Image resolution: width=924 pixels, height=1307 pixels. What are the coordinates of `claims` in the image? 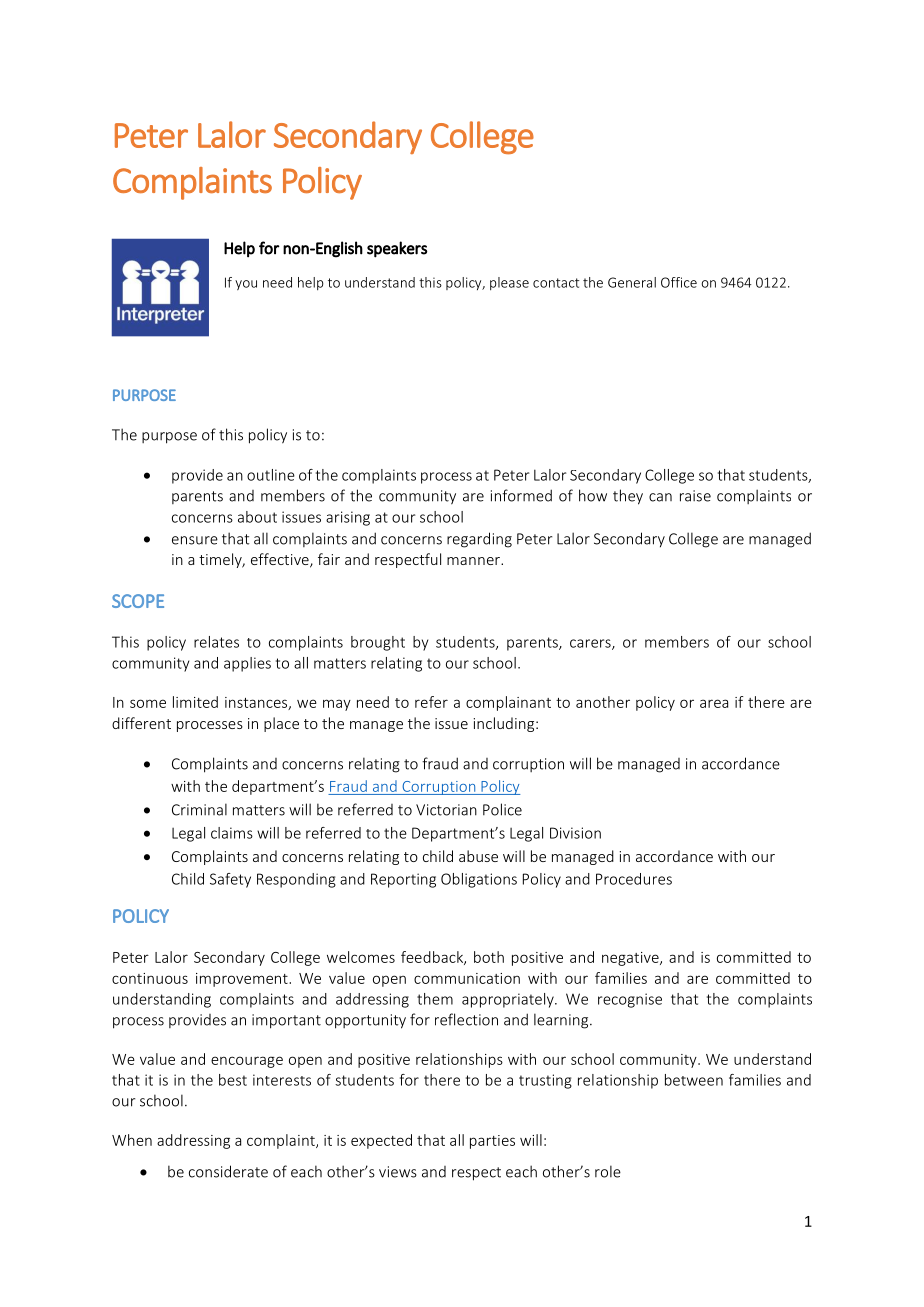 It's located at (232, 833).
